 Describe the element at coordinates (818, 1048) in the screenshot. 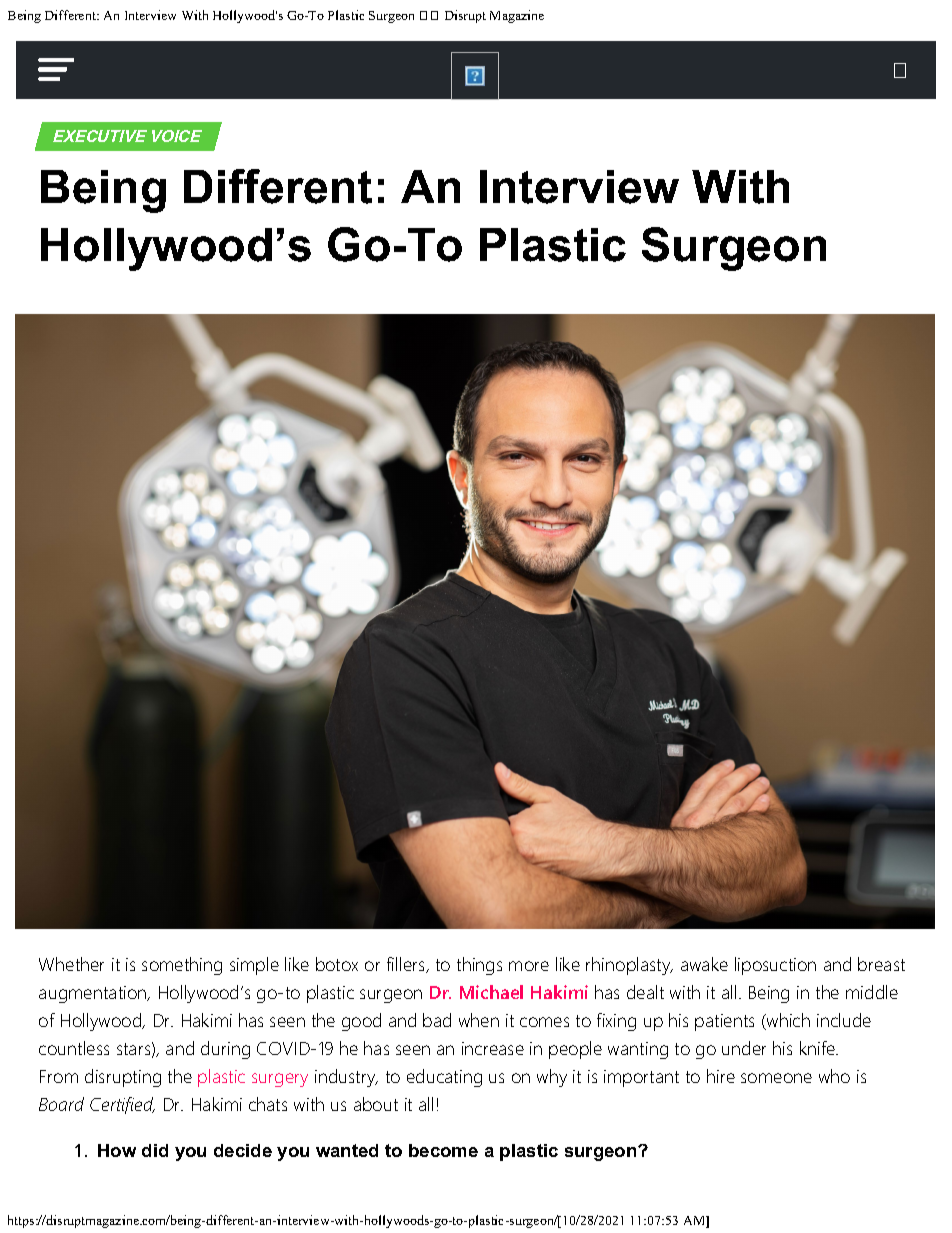

I see `knife` at that location.
